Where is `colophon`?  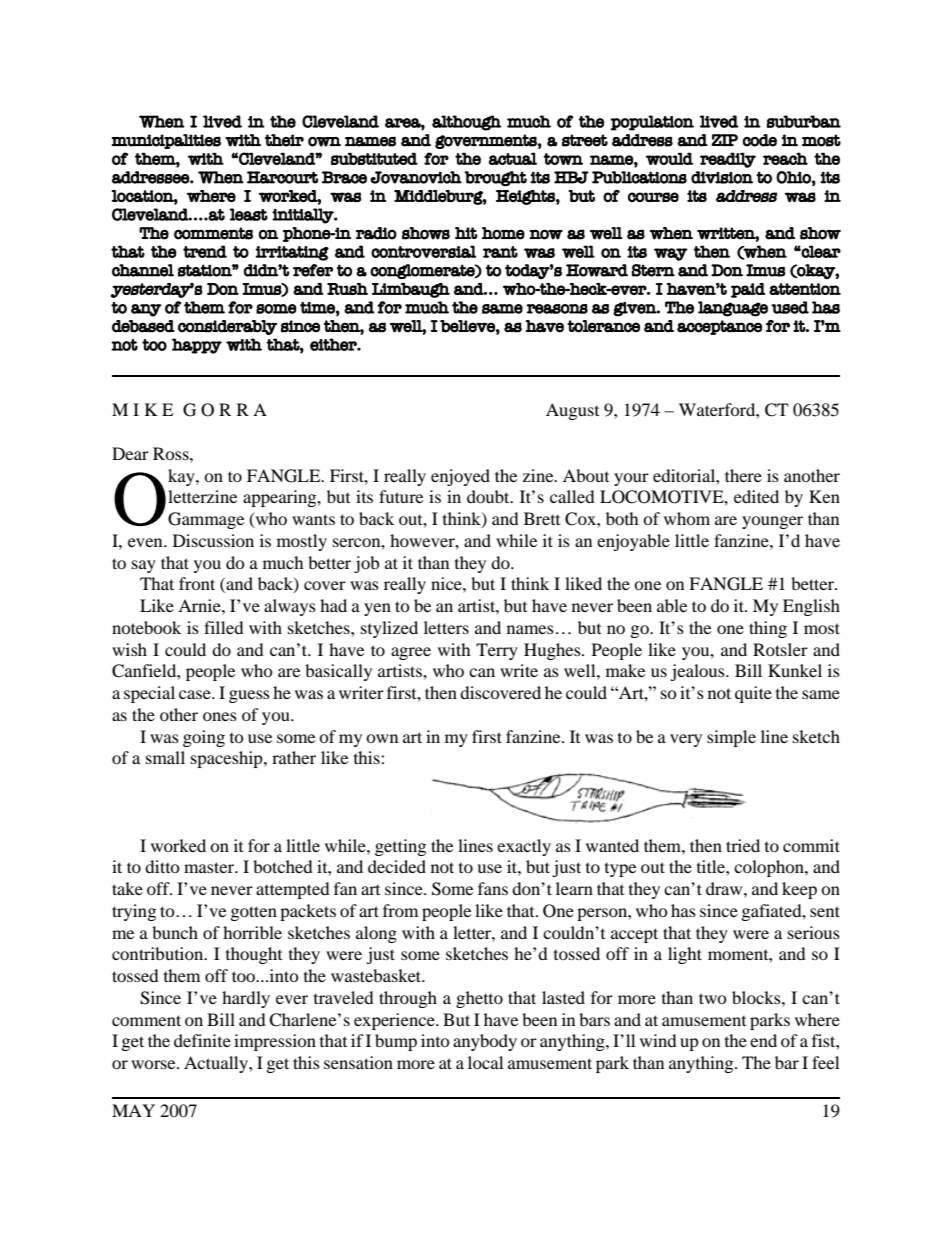 colophon is located at coordinates (770, 868).
